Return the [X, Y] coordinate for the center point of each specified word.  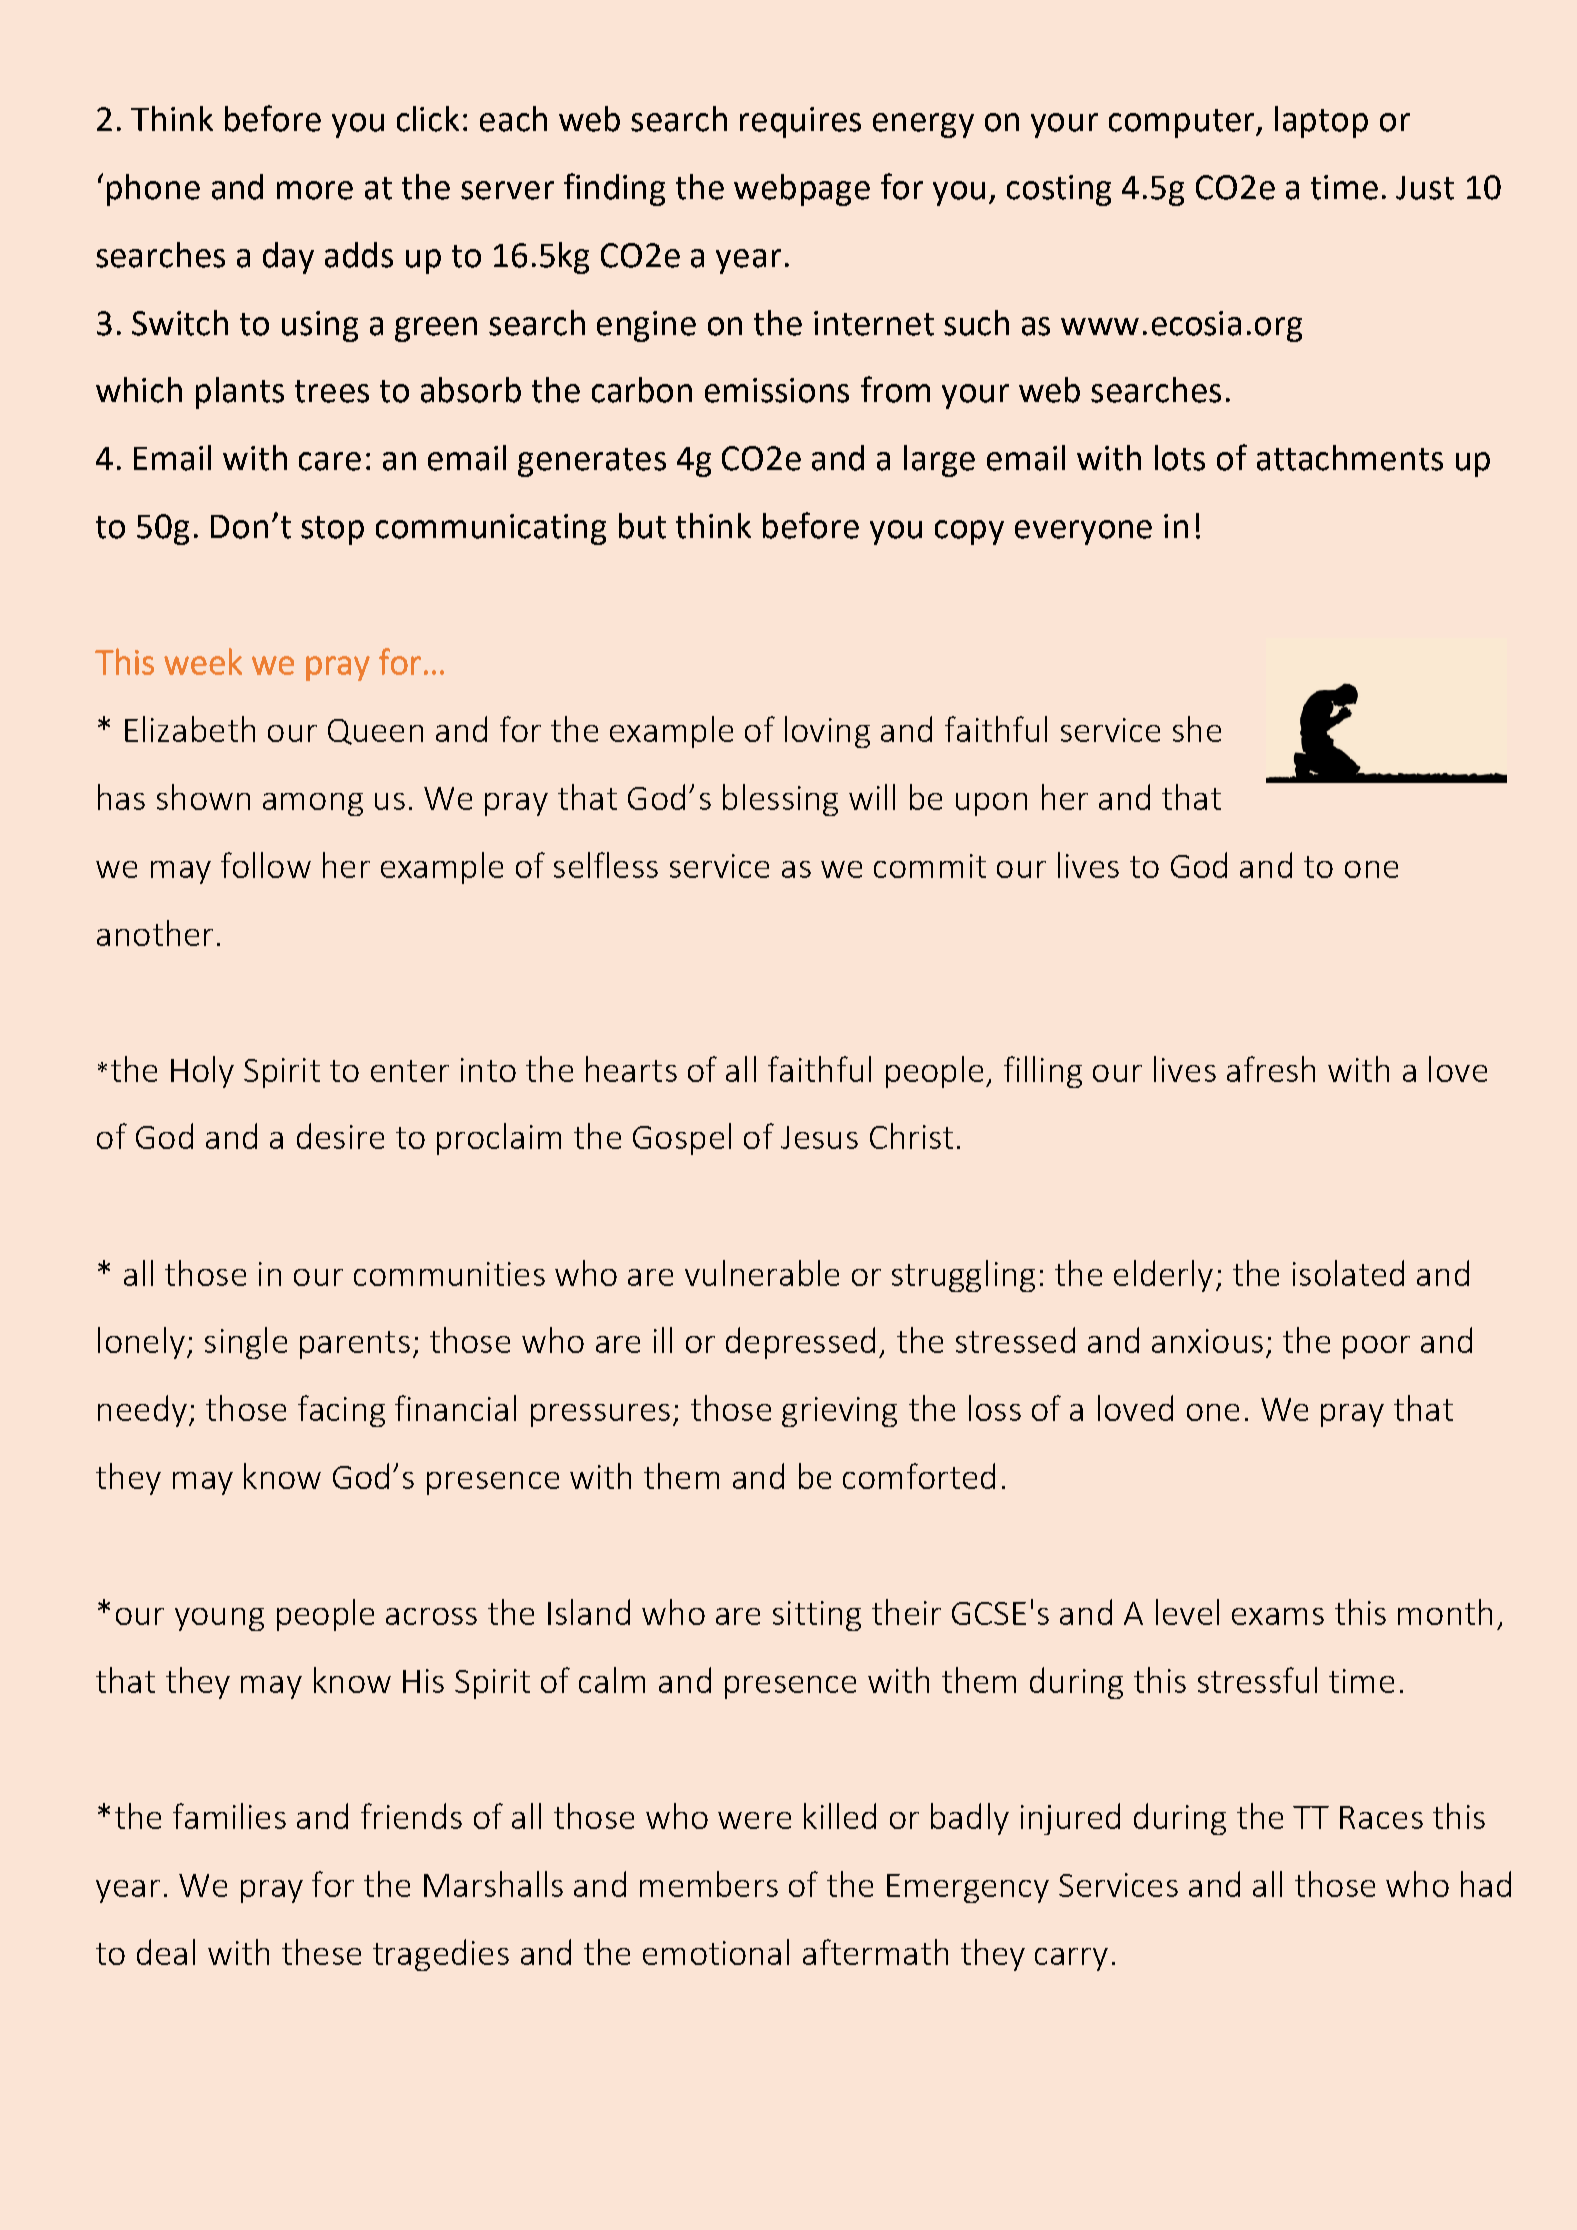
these [321, 1952]
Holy [202, 1072]
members [709, 1884]
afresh [1271, 1069]
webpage [802, 190]
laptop [1321, 122]
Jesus [819, 1137]
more [315, 190]
